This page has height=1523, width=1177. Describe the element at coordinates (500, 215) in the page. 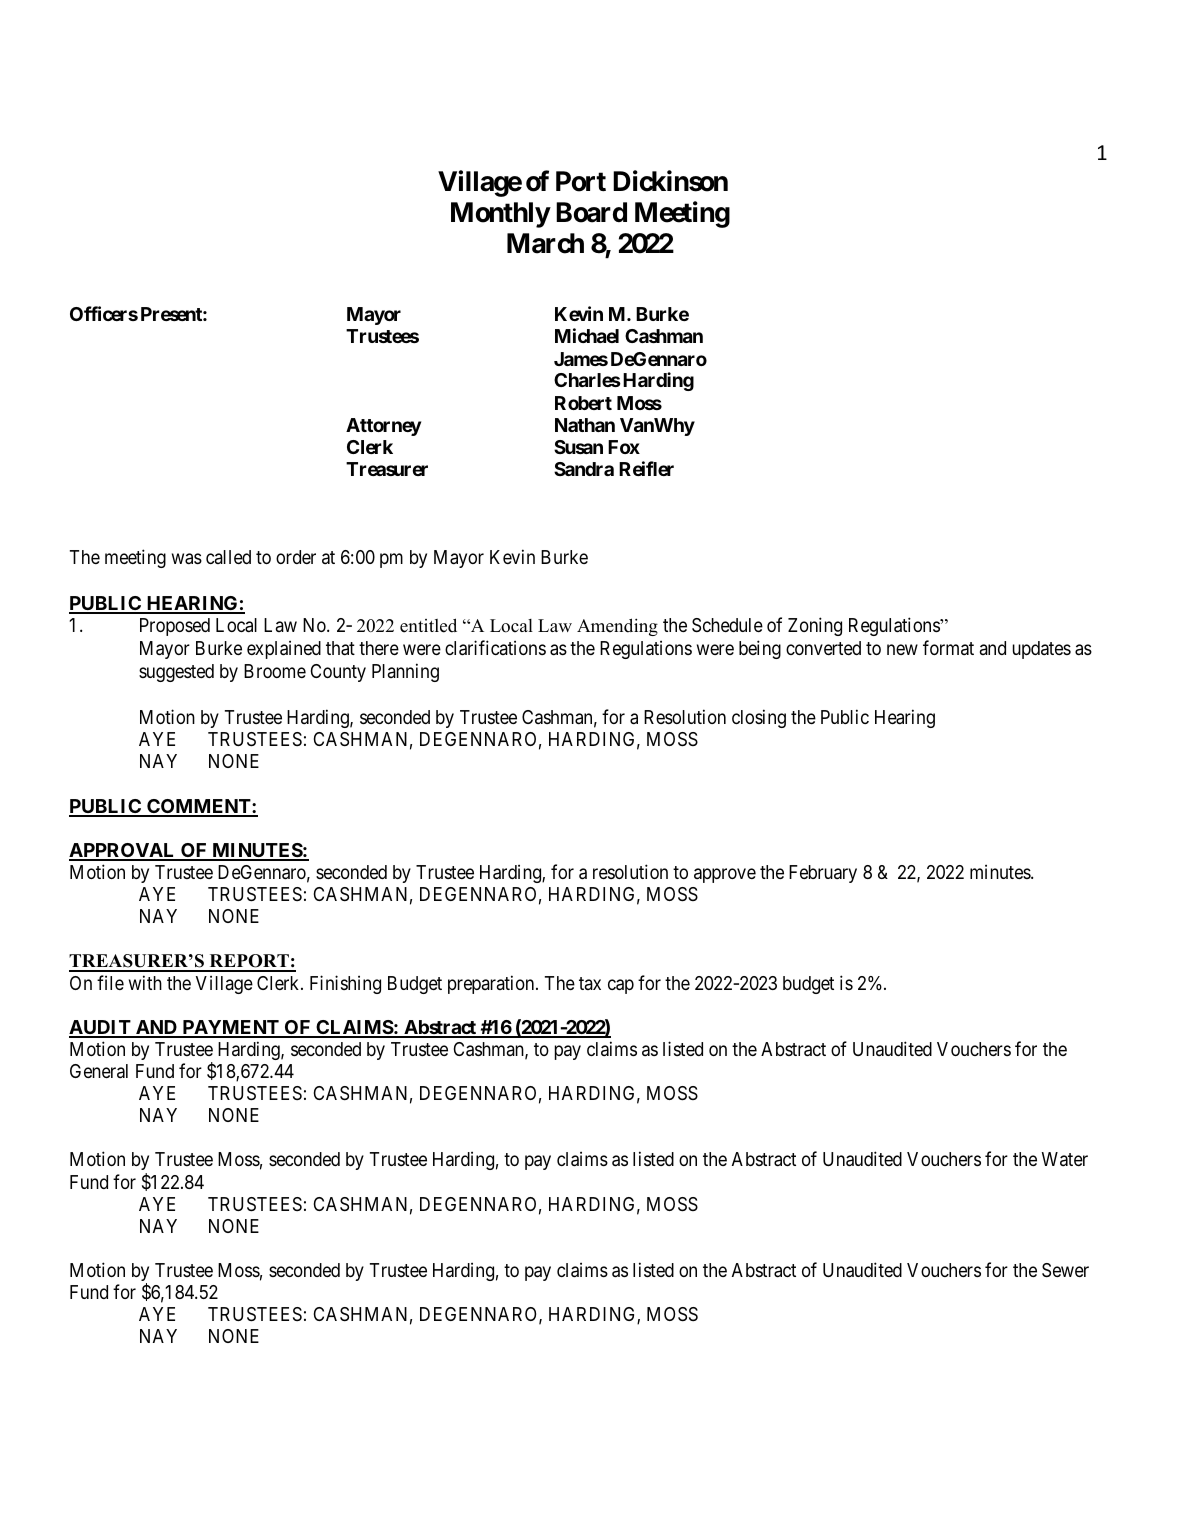

I see `Monthly` at that location.
